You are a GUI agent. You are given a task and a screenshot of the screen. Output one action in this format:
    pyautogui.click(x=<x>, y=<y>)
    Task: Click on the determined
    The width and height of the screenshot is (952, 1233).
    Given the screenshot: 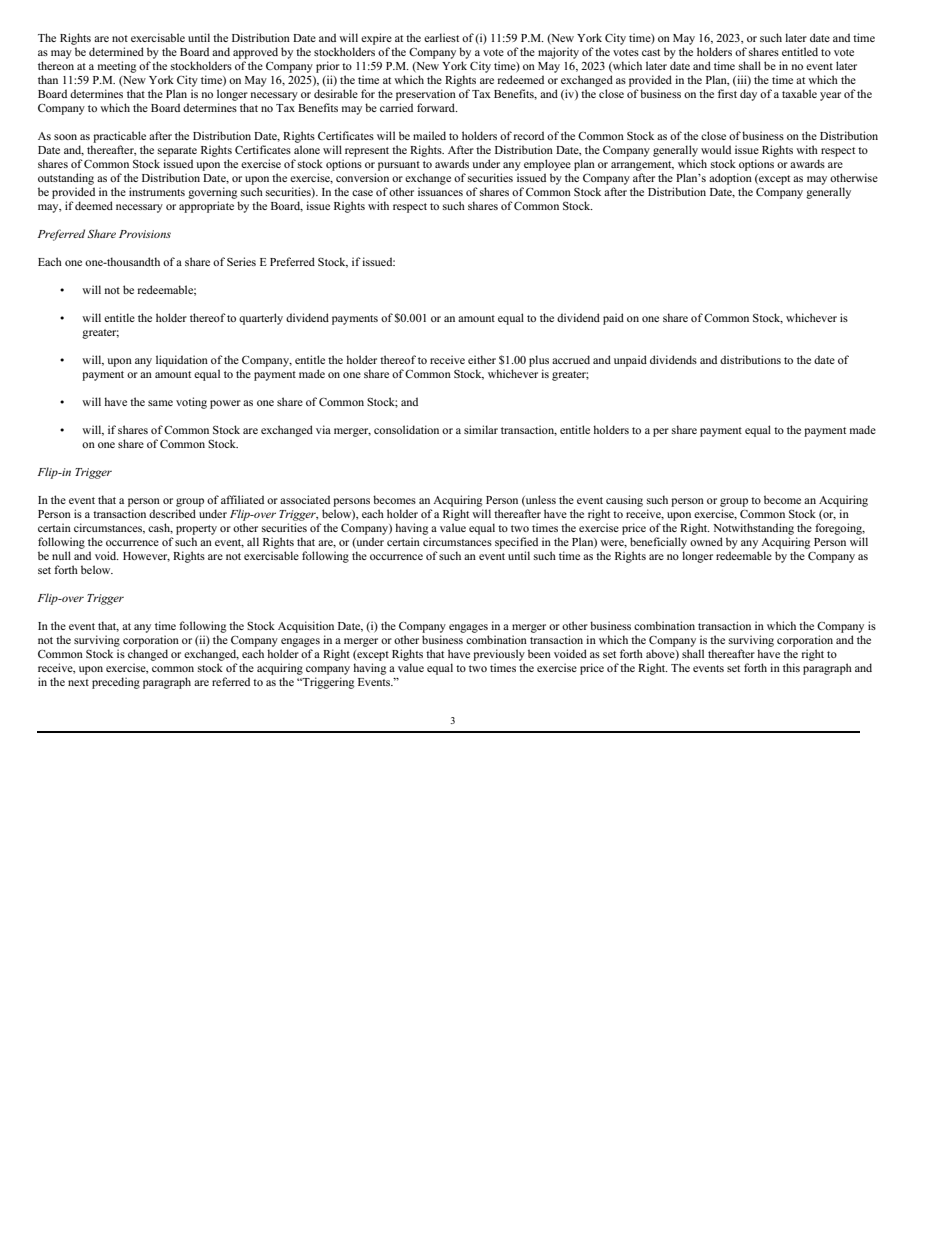 What is the action you would take?
    pyautogui.click(x=116, y=51)
